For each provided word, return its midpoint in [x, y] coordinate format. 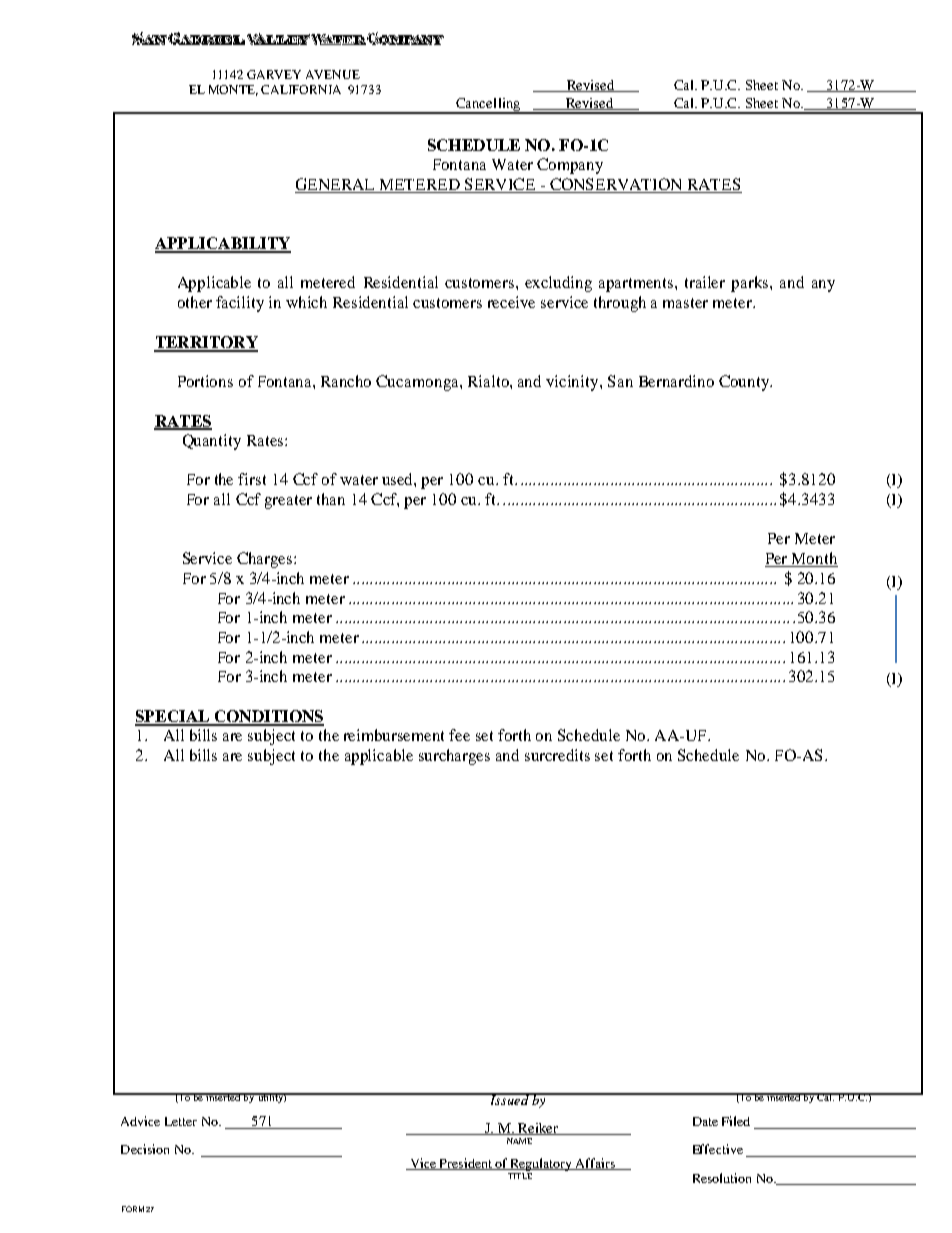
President [465, 1164]
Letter [181, 1121]
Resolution [722, 1178]
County [745, 383]
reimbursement [394, 735]
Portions [205, 381]
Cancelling [488, 105]
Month [814, 559]
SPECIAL [173, 717]
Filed [736, 1121]
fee [459, 735]
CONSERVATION [616, 185]
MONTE [233, 90]
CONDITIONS [268, 717]
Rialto [489, 381]
